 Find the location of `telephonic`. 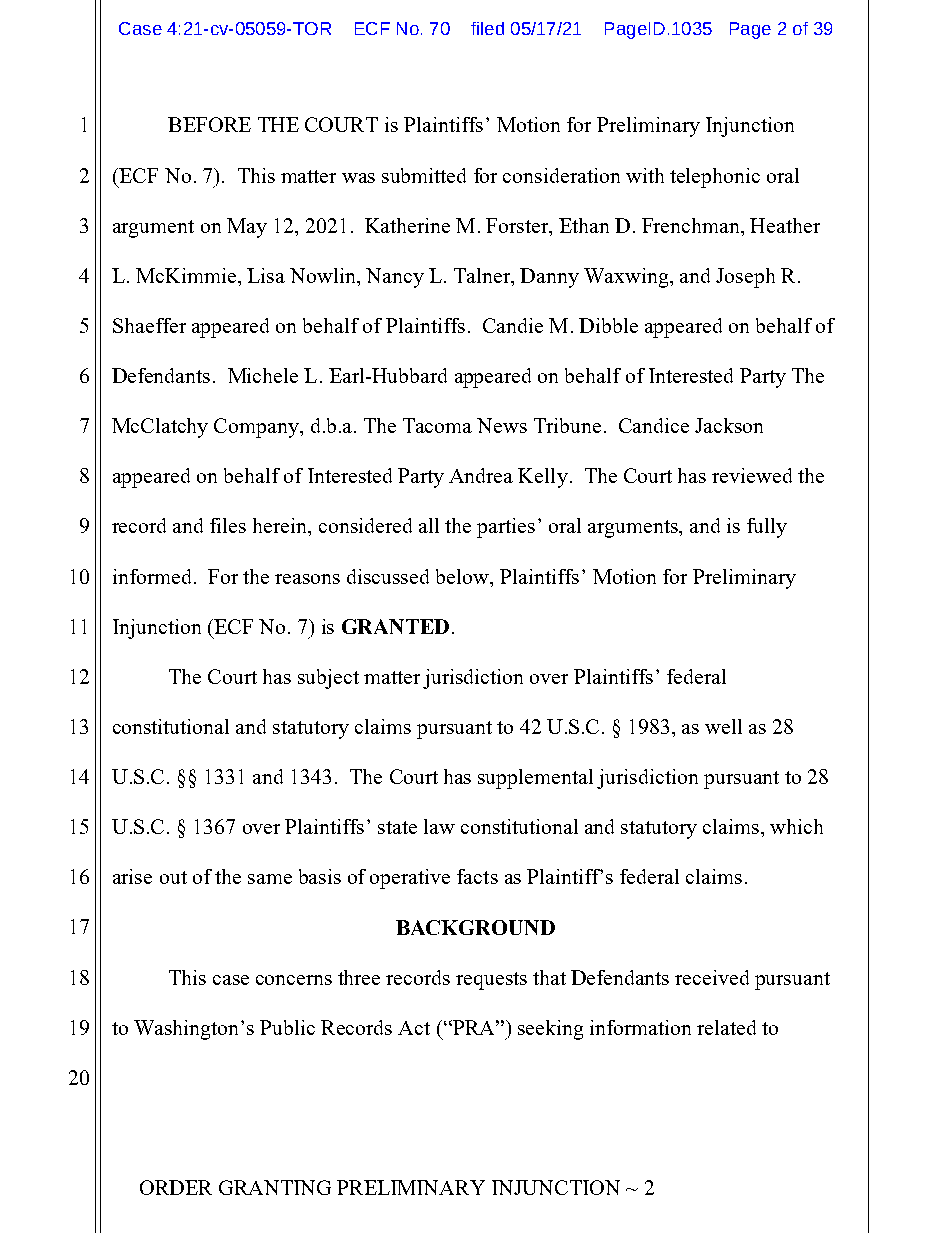

telephonic is located at coordinates (715, 178).
